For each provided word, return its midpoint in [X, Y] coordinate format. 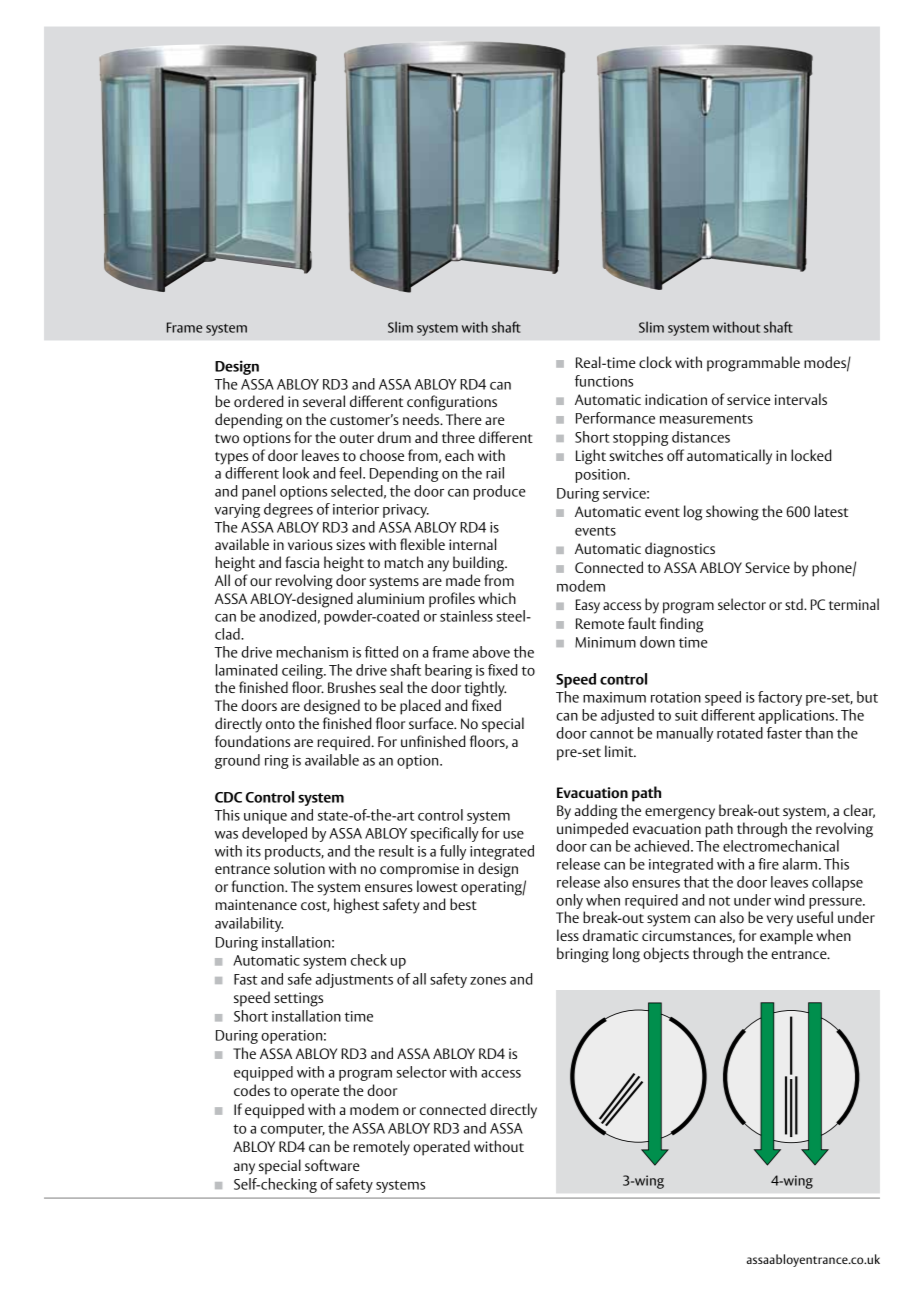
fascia [302, 562]
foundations [252, 741]
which [497, 598]
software [332, 1165]
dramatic [610, 935]
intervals [801, 399]
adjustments [354, 980]
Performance [615, 418]
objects [666, 955]
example [786, 937]
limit [620, 751]
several [324, 401]
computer [293, 1130]
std [795, 604]
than [819, 733]
